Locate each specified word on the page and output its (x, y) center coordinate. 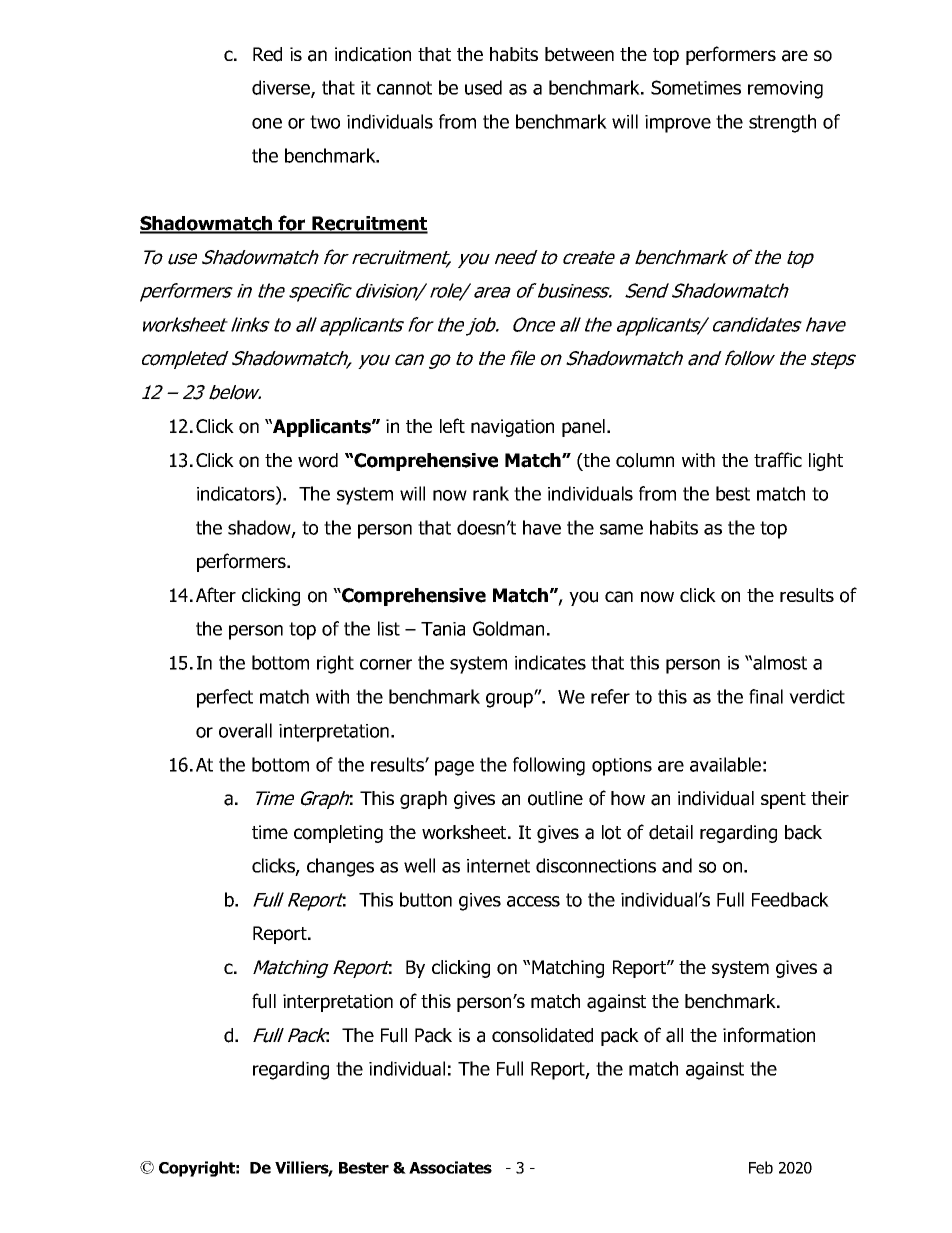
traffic (778, 460)
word (318, 460)
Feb (761, 1167)
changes (340, 867)
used (483, 87)
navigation (512, 428)
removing (785, 90)
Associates (450, 1167)
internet (498, 866)
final (766, 696)
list (389, 628)
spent (783, 800)
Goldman (508, 628)
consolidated (542, 1035)
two (325, 122)
